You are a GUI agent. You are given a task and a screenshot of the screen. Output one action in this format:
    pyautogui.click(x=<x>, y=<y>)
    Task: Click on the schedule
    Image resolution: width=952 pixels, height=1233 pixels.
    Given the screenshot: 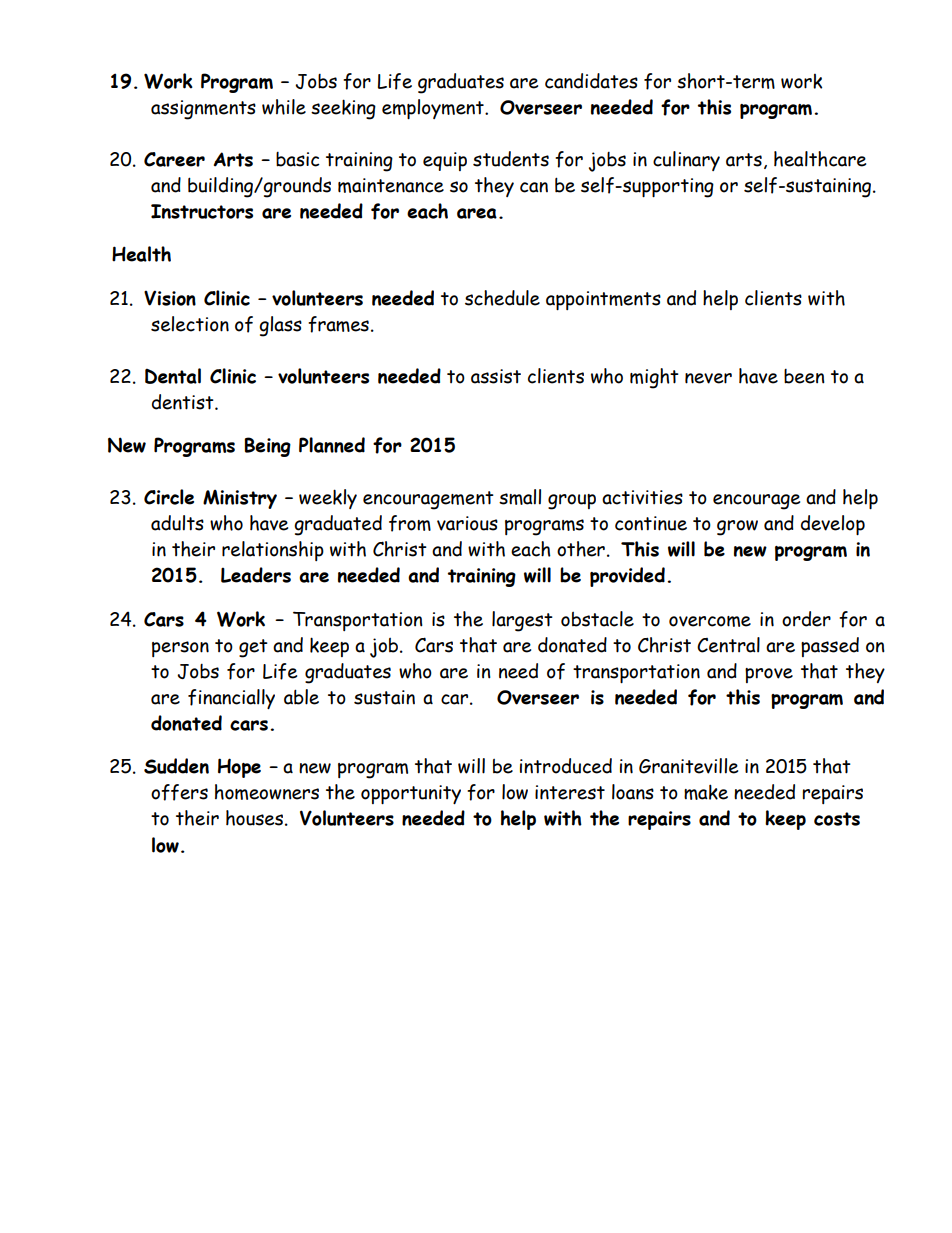 What is the action you would take?
    pyautogui.click(x=502, y=298)
